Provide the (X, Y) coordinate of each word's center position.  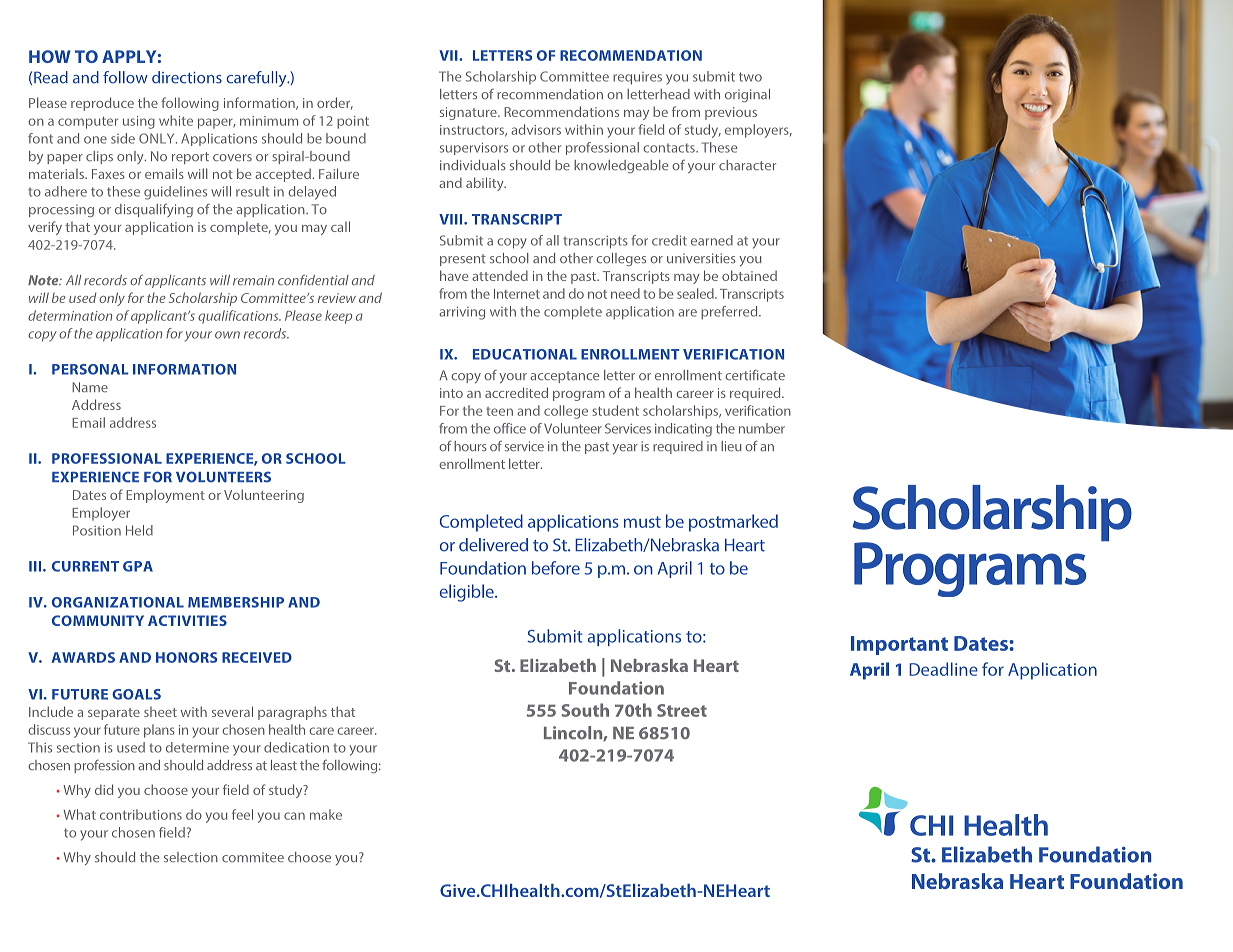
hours (470, 446)
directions (187, 77)
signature (469, 113)
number (762, 428)
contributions (141, 814)
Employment (165, 496)
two (750, 77)
